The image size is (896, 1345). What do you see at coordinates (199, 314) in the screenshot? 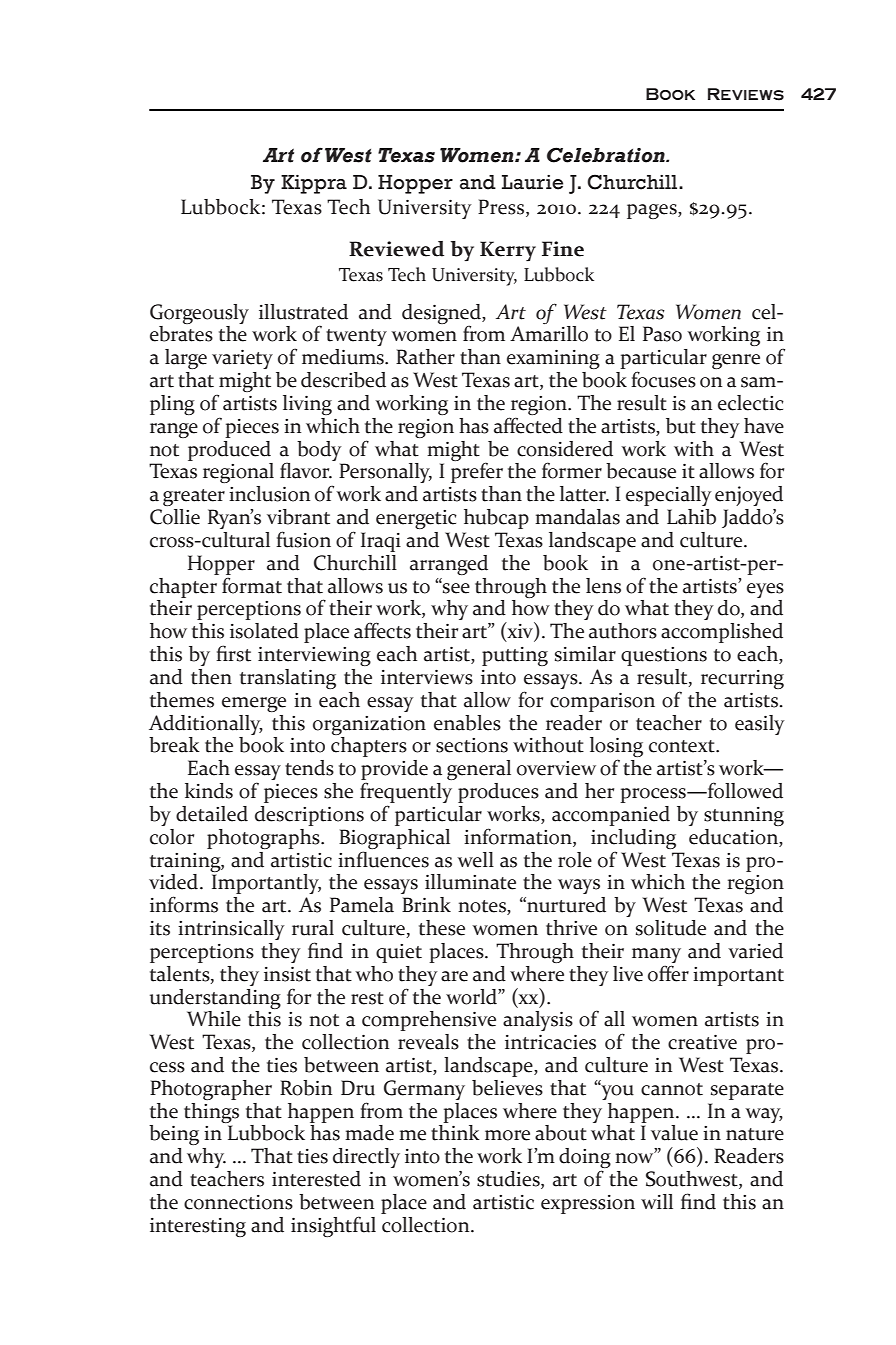
I see `Gorgeously` at bounding box center [199, 314].
